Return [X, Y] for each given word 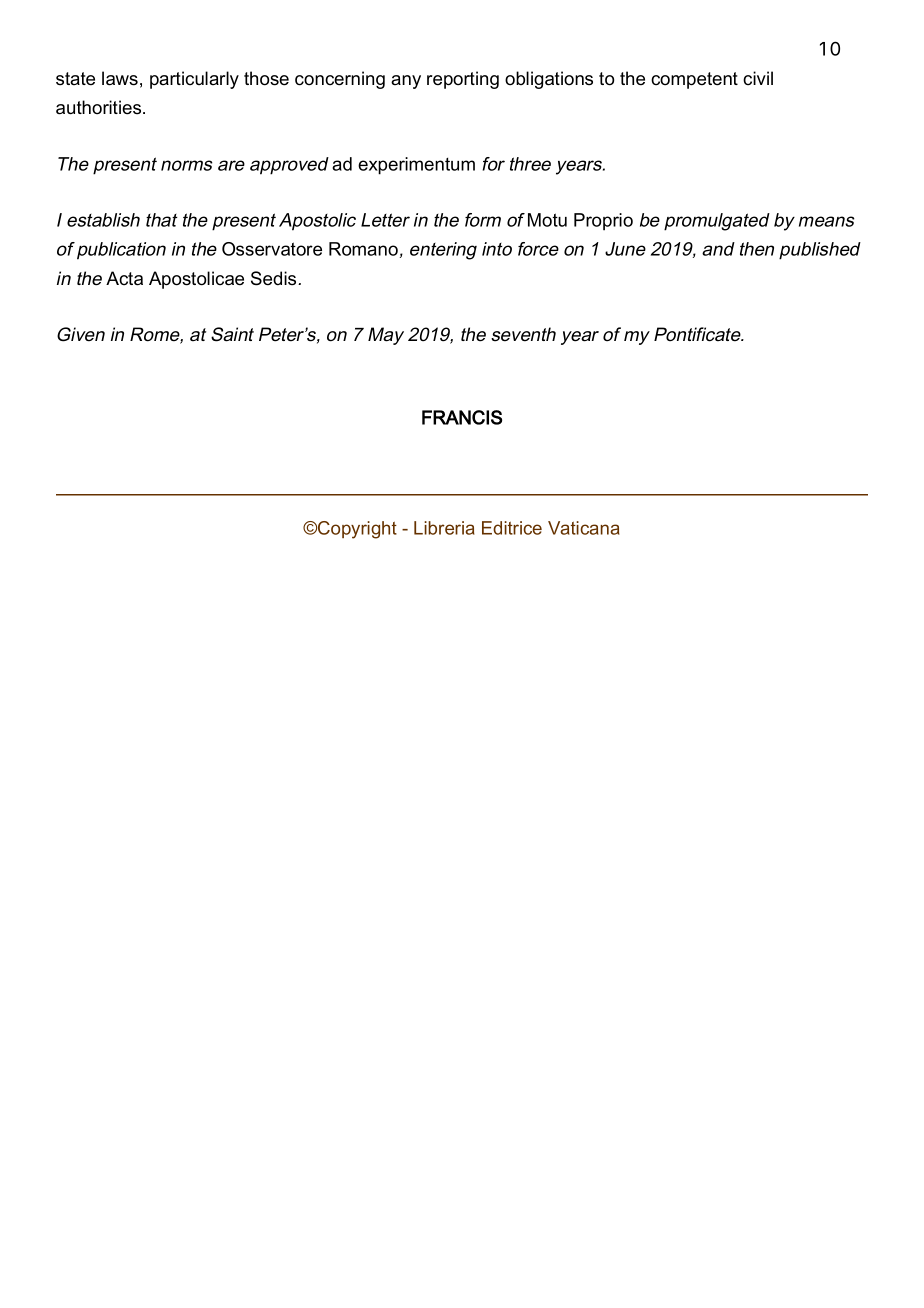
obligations [549, 80]
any [406, 82]
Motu [547, 220]
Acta [124, 278]
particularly [194, 80]
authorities [100, 107]
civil [758, 78]
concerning [340, 80]
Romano [363, 249]
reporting [463, 80]
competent [694, 80]
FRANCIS [462, 417]
